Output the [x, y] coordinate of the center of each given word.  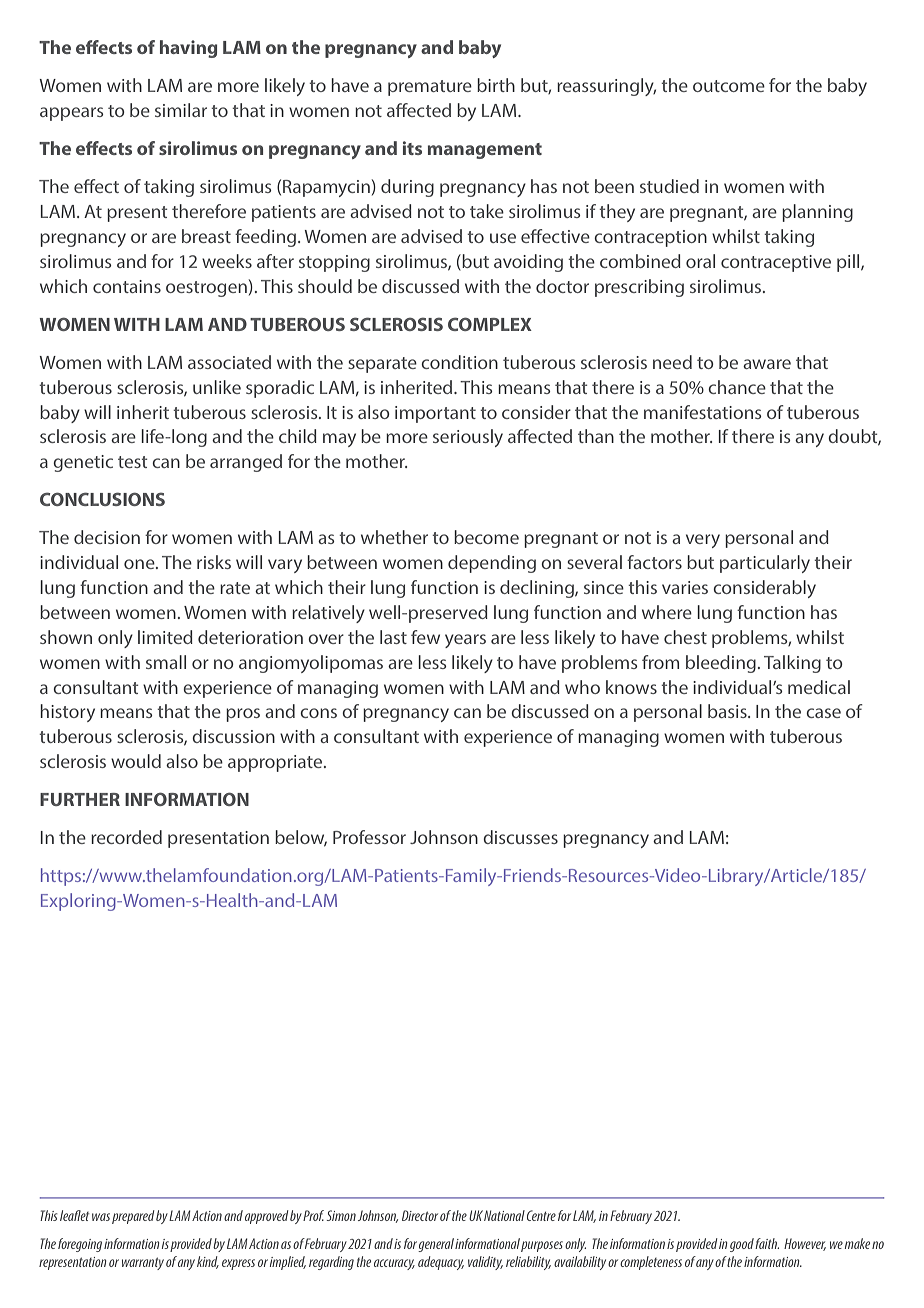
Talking [792, 664]
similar [181, 110]
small [166, 662]
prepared [133, 1217]
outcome [729, 86]
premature [430, 88]
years [465, 641]
